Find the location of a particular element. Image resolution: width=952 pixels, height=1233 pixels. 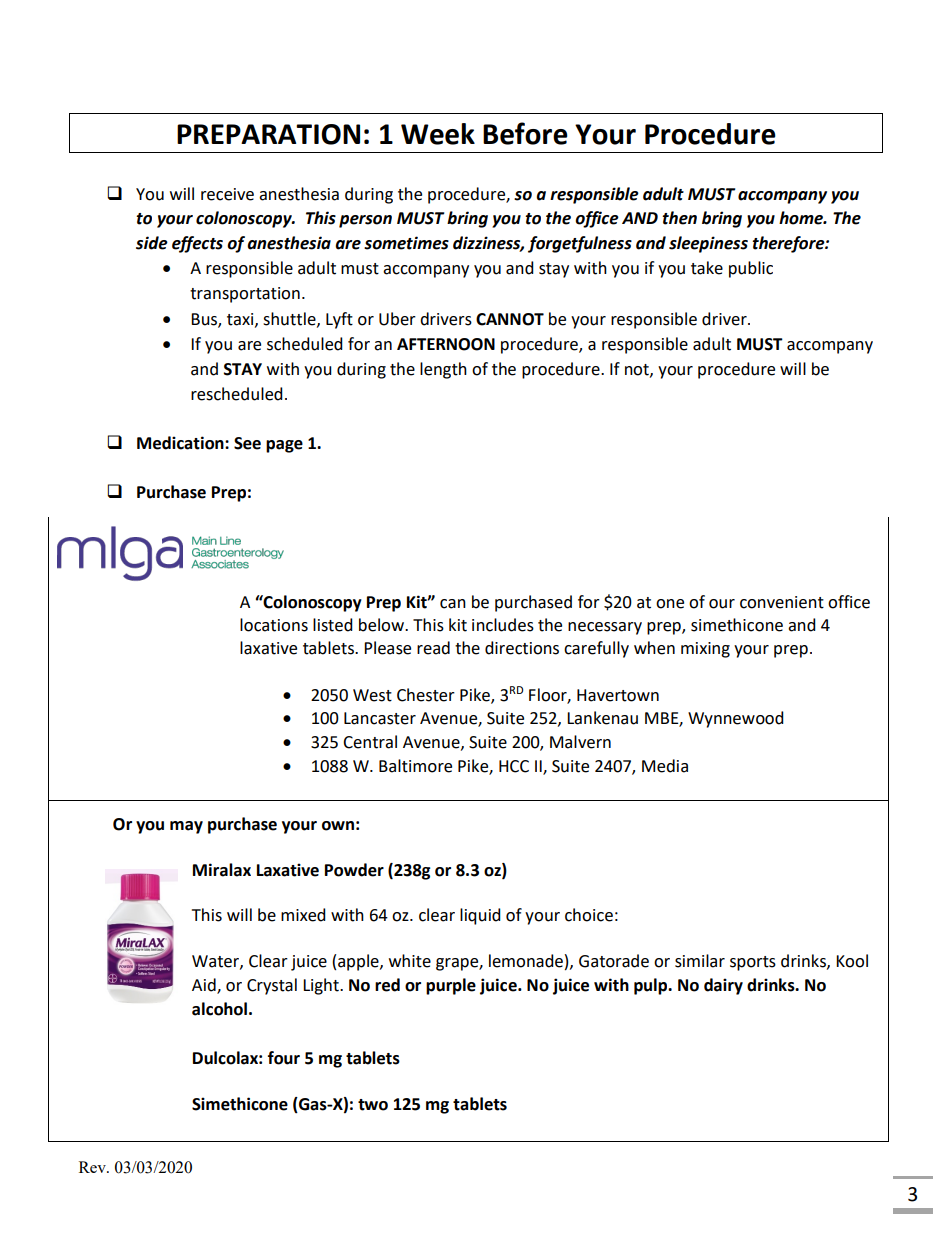

receive is located at coordinates (227, 194).
